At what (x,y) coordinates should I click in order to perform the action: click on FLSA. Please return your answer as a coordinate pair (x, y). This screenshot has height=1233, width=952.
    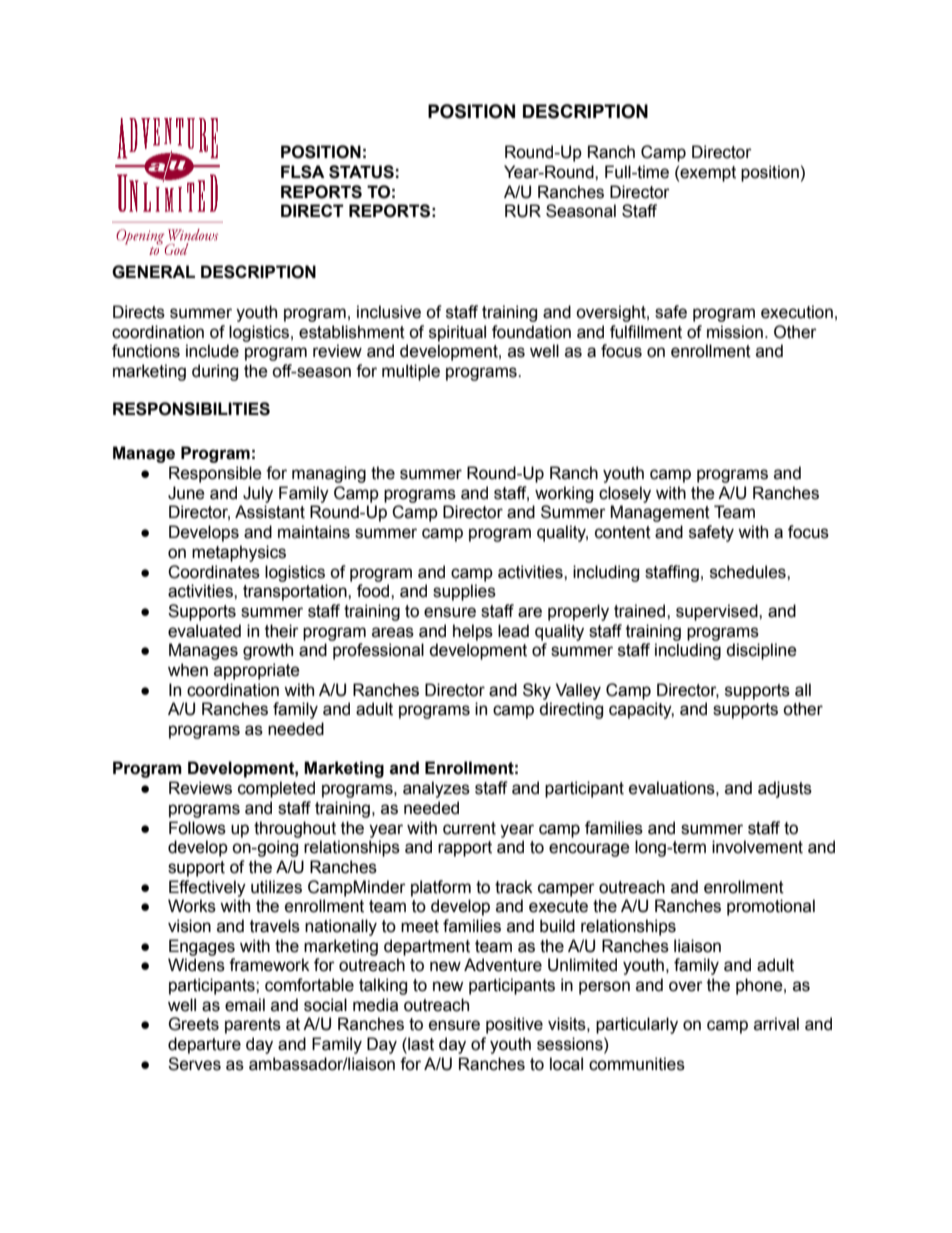
    Looking at the image, I should click on (303, 172).
